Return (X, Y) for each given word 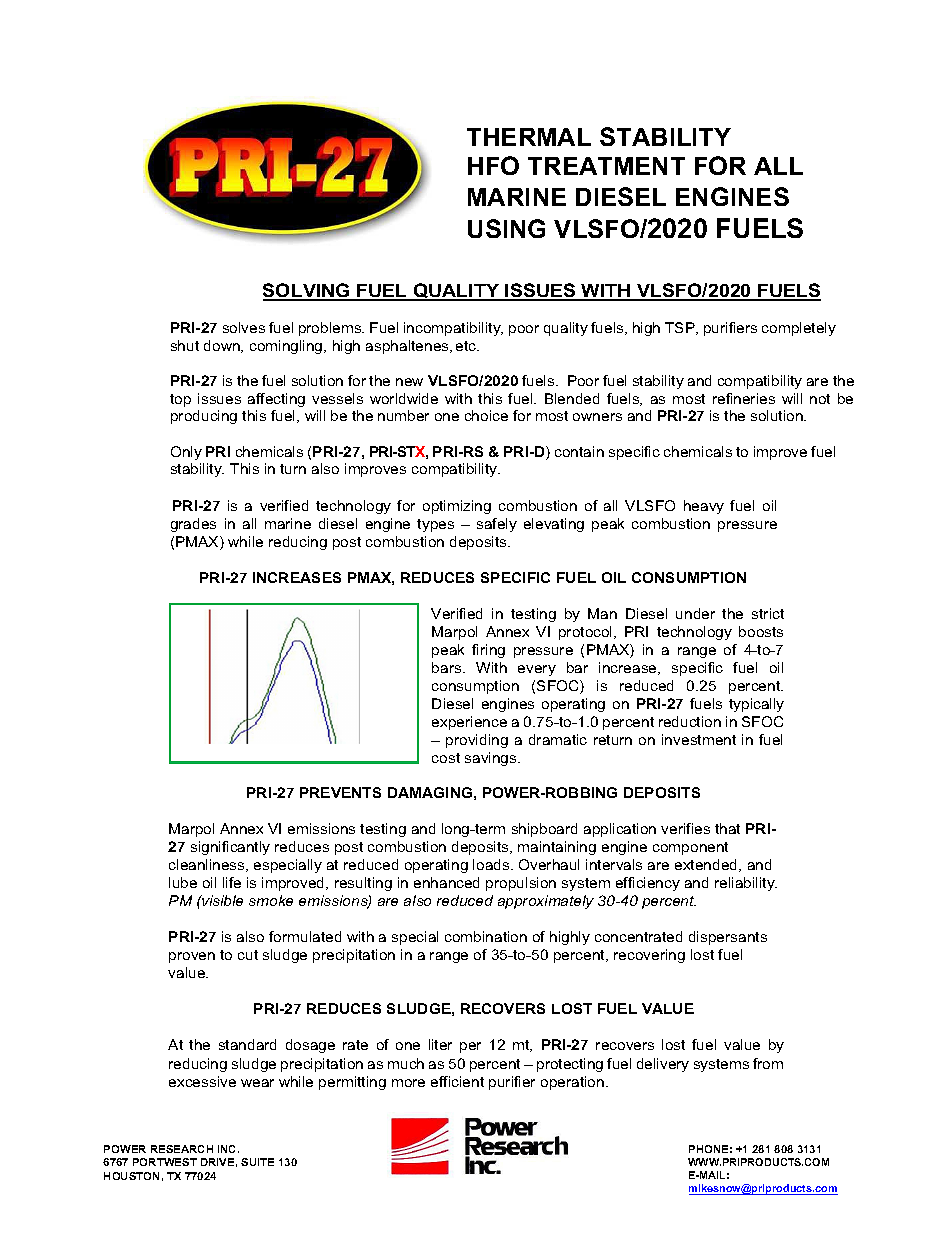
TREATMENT (606, 166)
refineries (744, 398)
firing (488, 651)
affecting (276, 400)
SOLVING (307, 291)
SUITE (257, 1162)
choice (486, 415)
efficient (457, 1081)
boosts (761, 631)
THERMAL (529, 137)
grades (193, 525)
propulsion (521, 884)
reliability (746, 884)
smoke (271, 900)
